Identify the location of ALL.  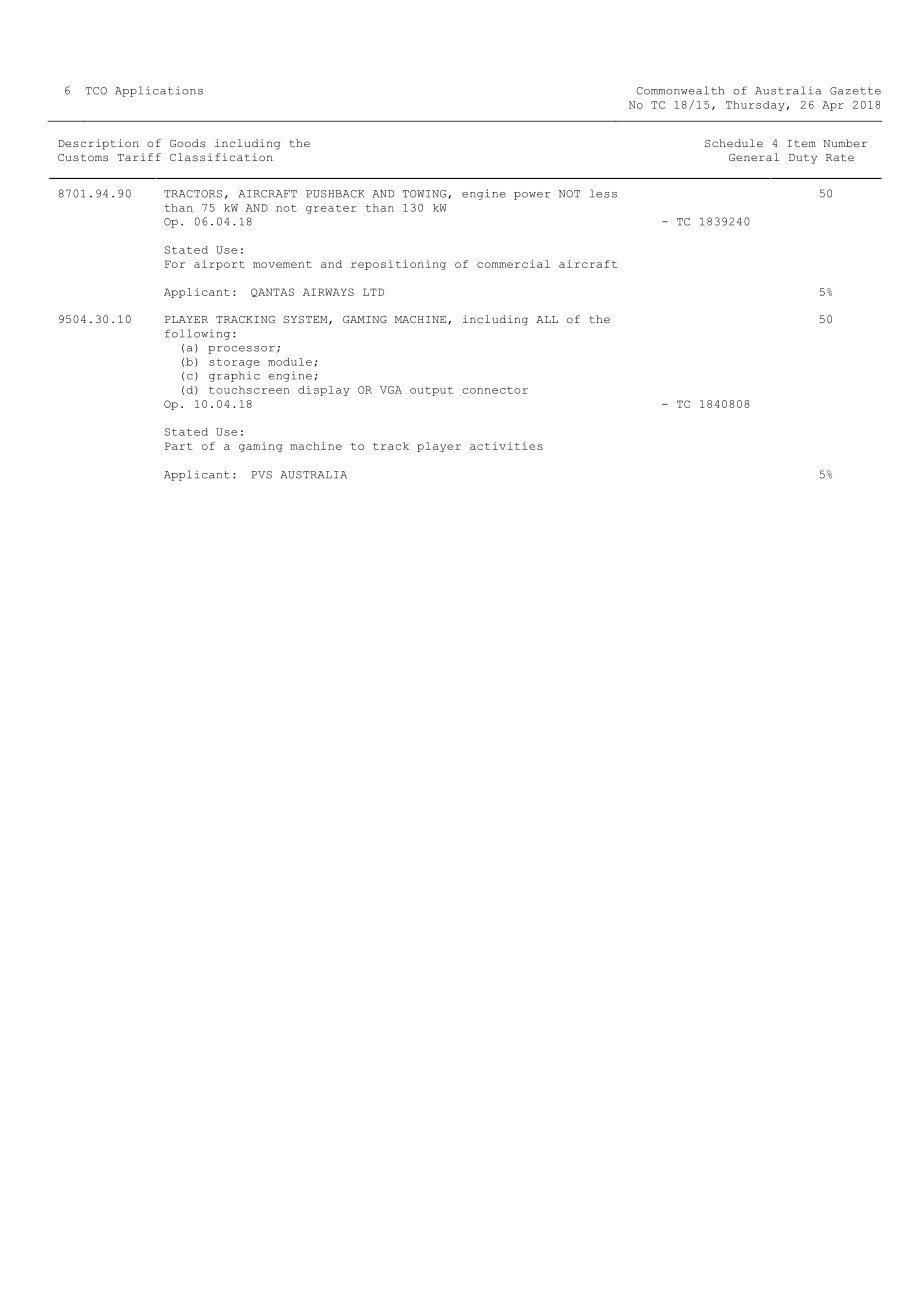
(547, 319).
